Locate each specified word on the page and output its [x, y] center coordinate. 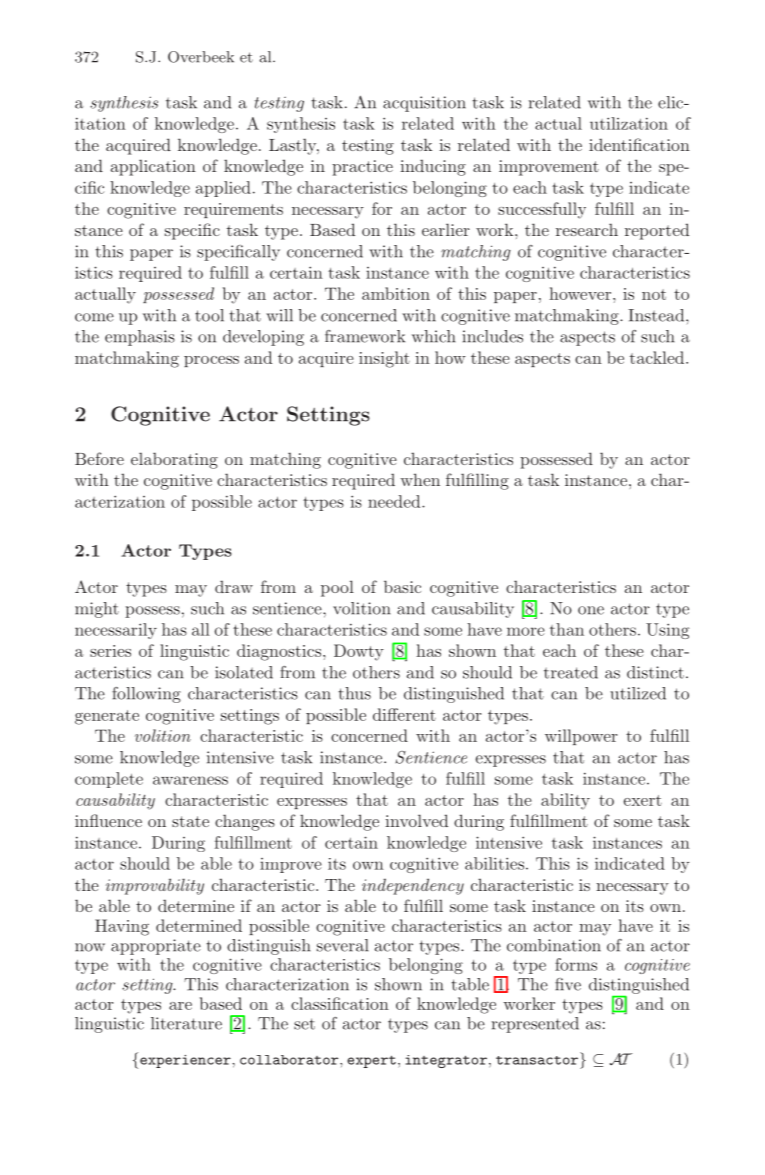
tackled [658, 357]
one [591, 610]
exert [643, 800]
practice [362, 168]
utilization [629, 123]
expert [371, 1061]
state [190, 821]
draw [234, 587]
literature [186, 1023]
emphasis [140, 338]
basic [402, 586]
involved [416, 820]
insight [384, 359]
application [153, 168]
